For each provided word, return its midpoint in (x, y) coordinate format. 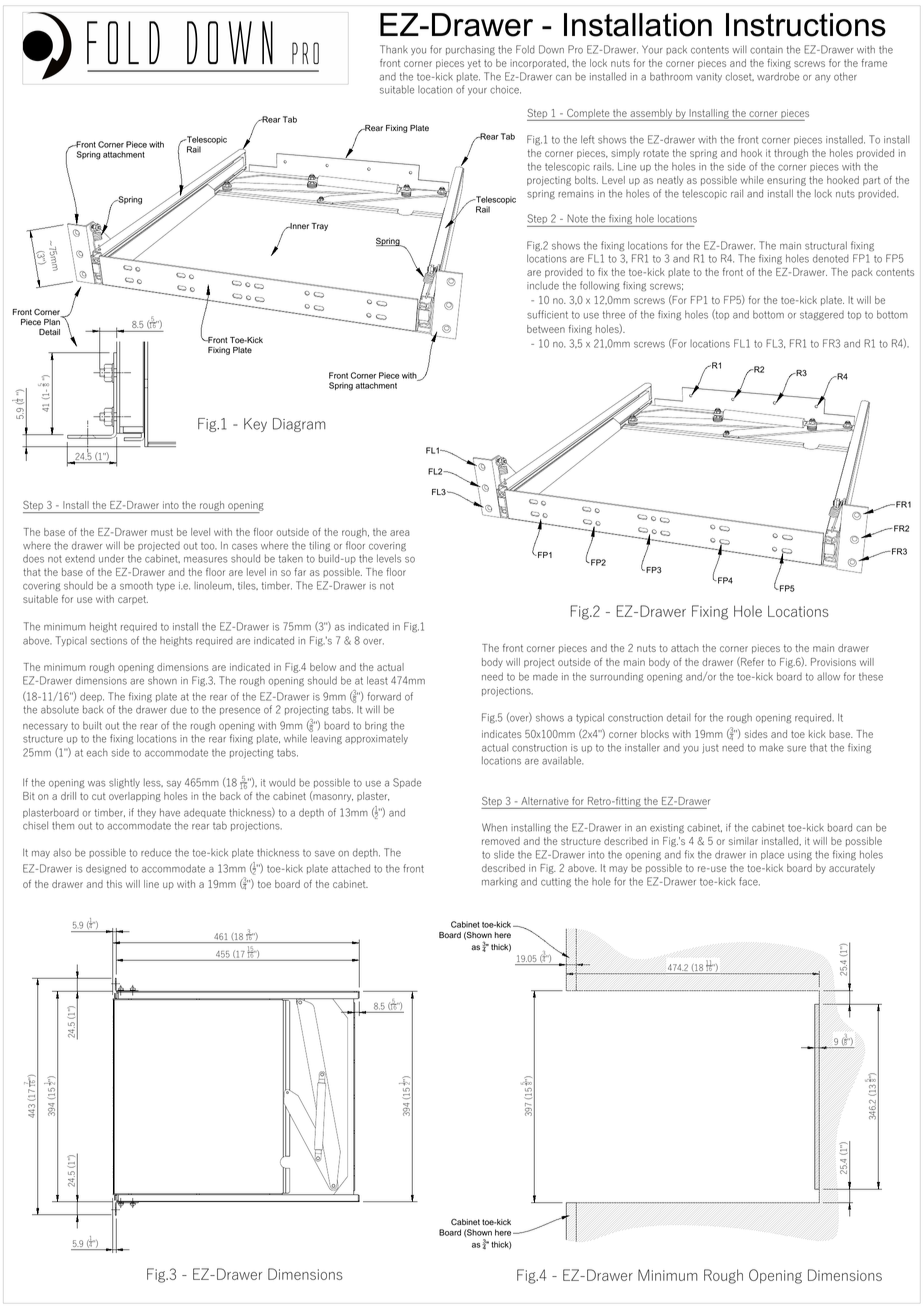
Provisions (833, 662)
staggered (822, 315)
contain (766, 50)
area (400, 533)
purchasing (470, 50)
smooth (136, 585)
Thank (394, 49)
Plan (52, 322)
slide (504, 854)
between (546, 329)
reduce (156, 852)
